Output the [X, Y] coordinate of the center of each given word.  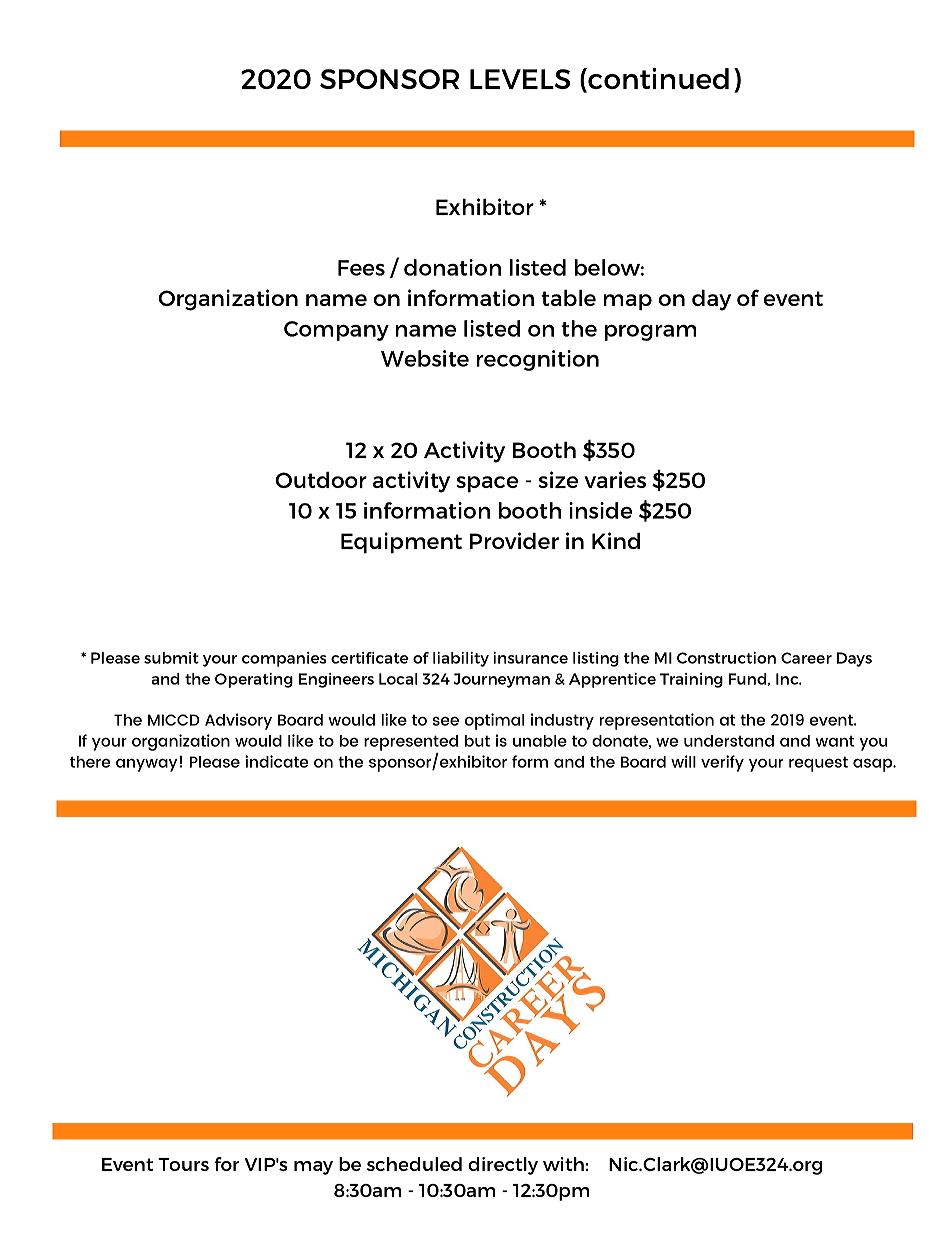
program [650, 333]
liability [461, 659]
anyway [146, 765]
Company [336, 331]
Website [425, 358]
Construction [726, 658]
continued [657, 80]
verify [722, 763]
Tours [183, 1164]
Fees [361, 268]
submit [171, 658]
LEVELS [520, 79]
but [477, 741]
